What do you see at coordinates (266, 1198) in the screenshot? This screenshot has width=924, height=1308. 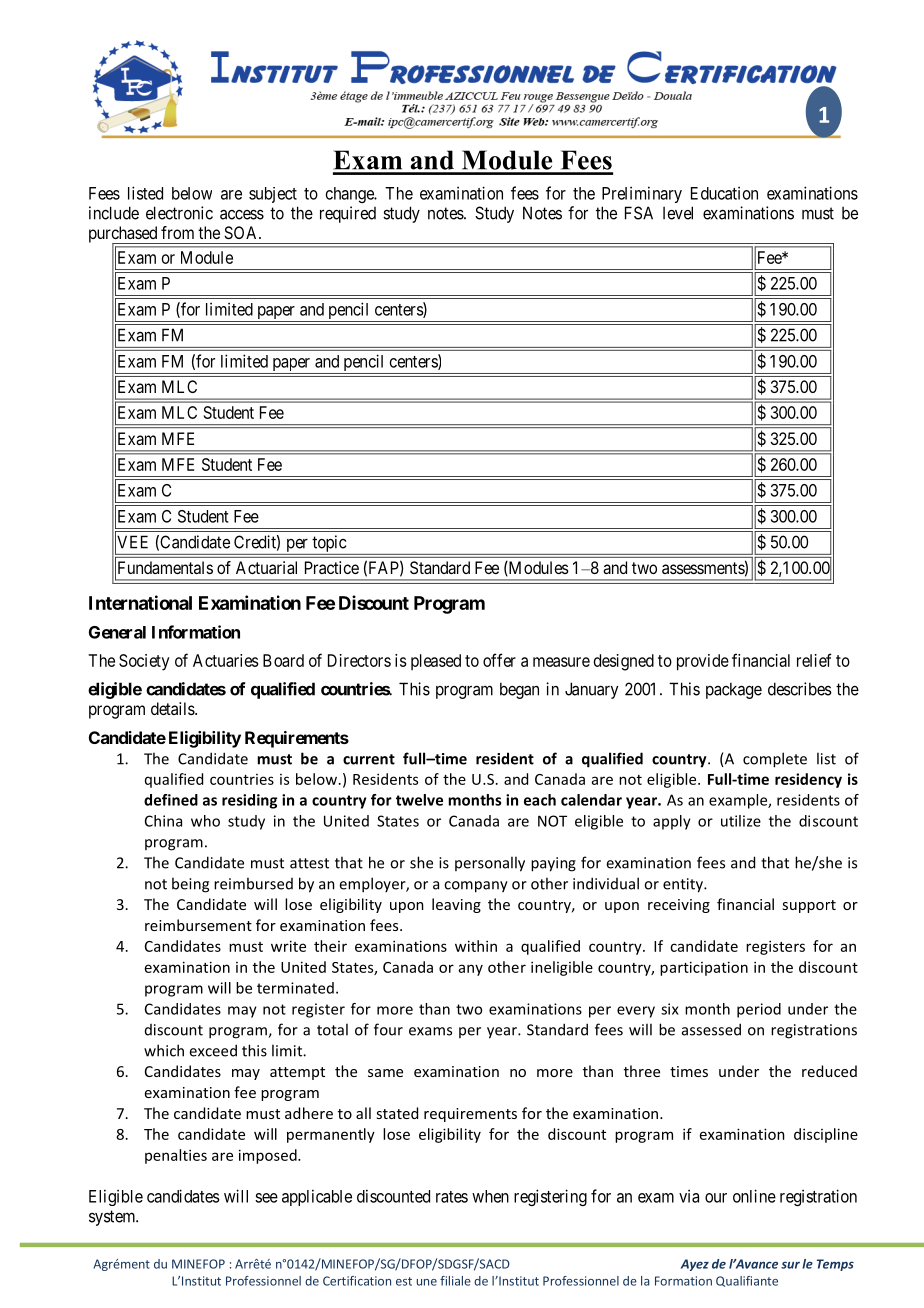 I see `see` at bounding box center [266, 1198].
